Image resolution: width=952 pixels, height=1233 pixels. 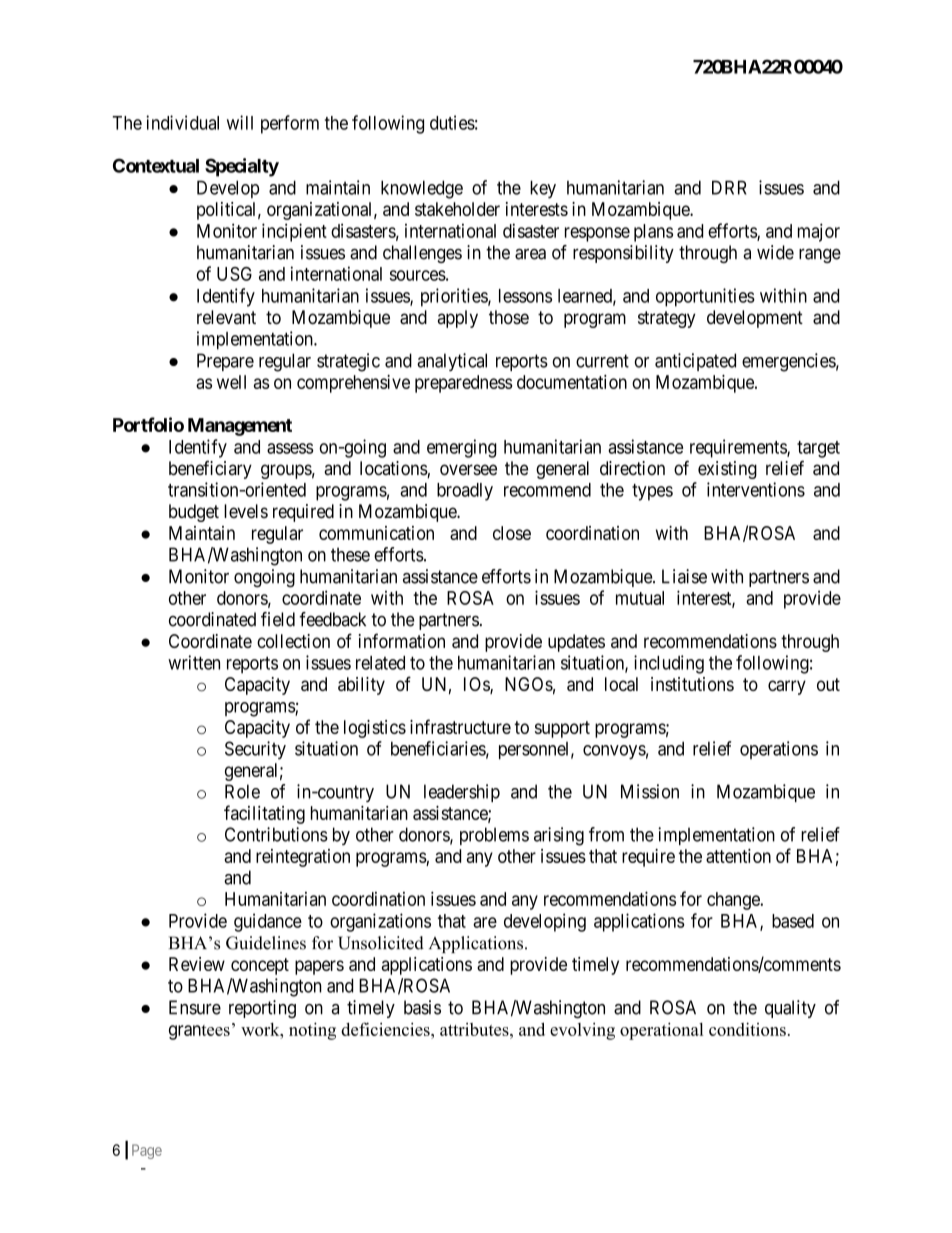 I want to click on oversee, so click(x=468, y=470).
